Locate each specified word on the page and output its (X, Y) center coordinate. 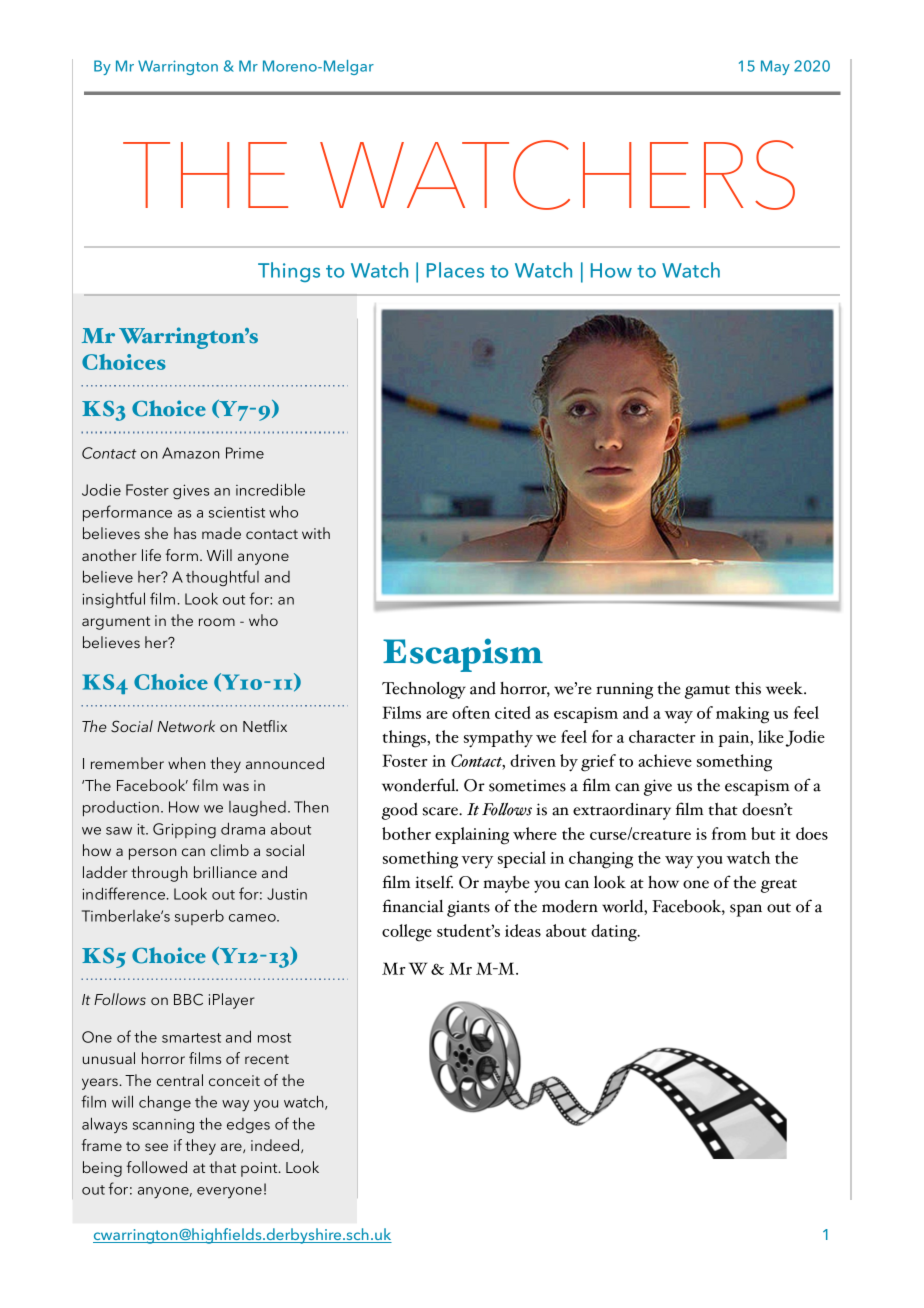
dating (615, 933)
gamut (707, 692)
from (729, 833)
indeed (276, 1146)
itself (434, 882)
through (159, 874)
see (156, 1147)
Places (455, 270)
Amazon (190, 453)
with (316, 533)
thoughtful (222, 578)
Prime (245, 453)
